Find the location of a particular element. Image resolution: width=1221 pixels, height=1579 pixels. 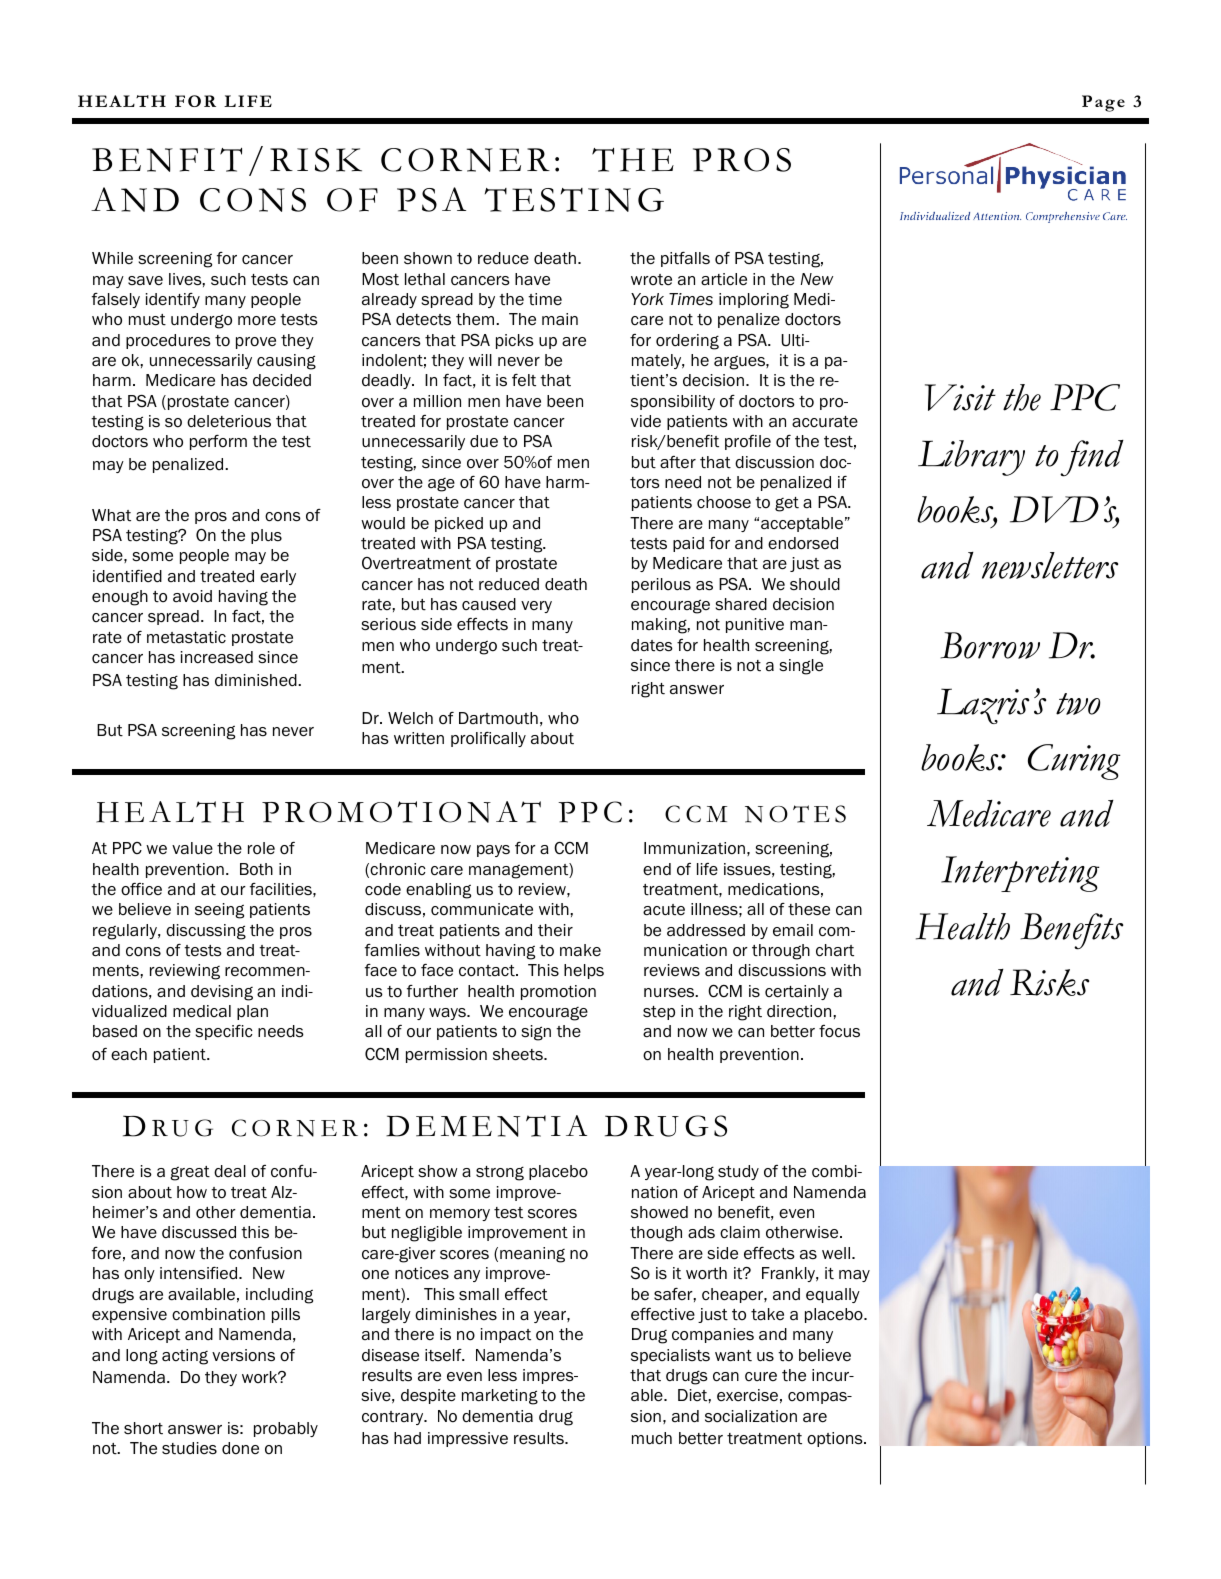

Borrow is located at coordinates (990, 645).
